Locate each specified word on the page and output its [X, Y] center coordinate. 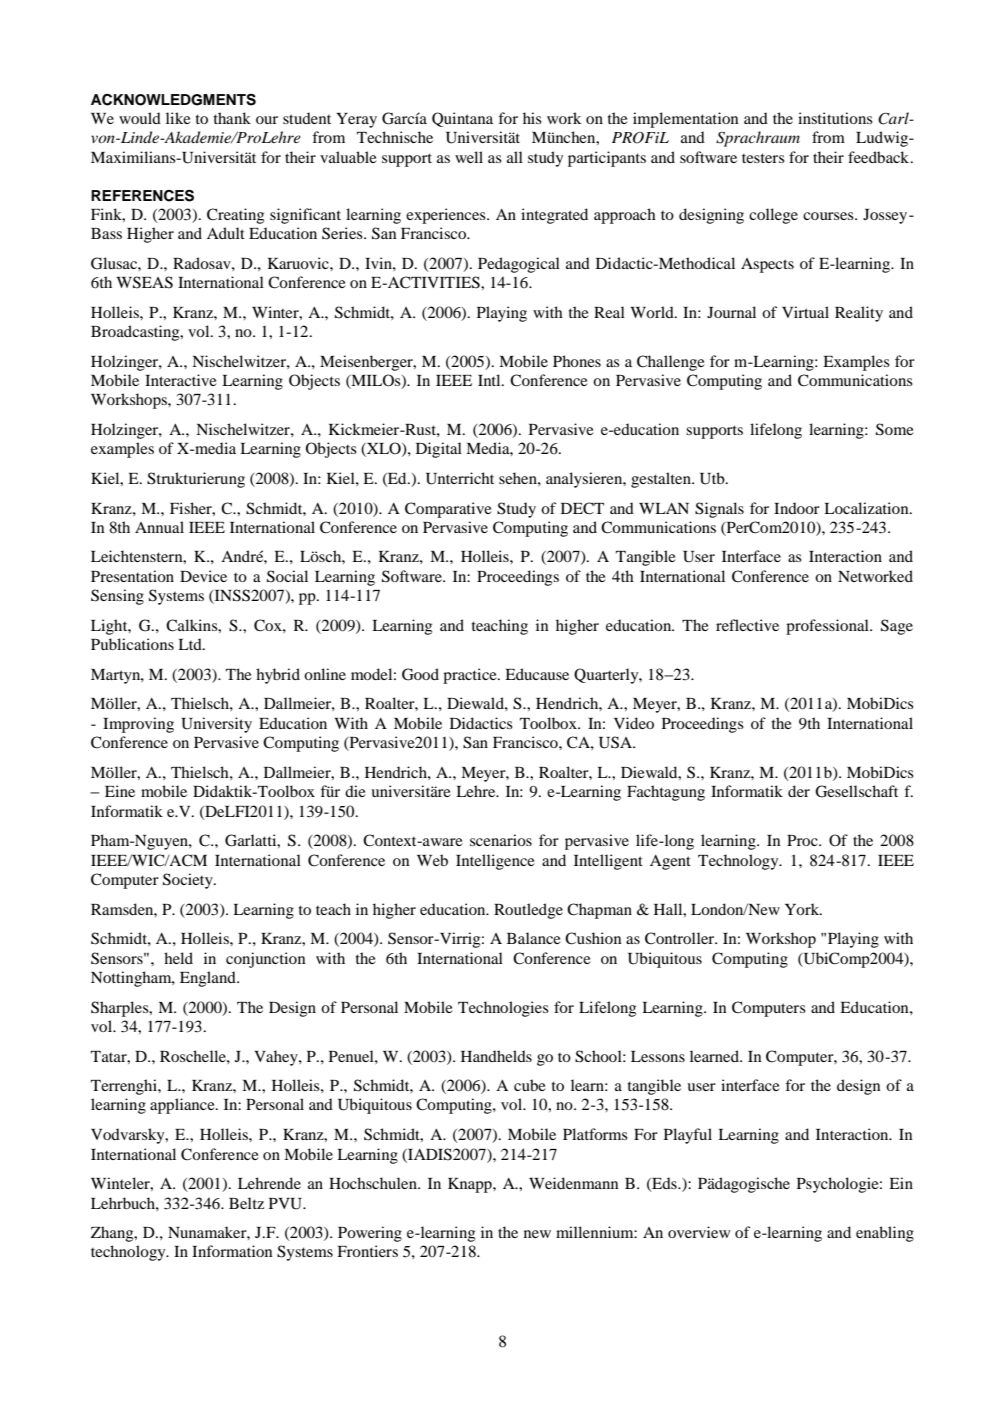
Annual [159, 527]
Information [232, 1251]
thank [232, 118]
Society [189, 881]
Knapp [471, 1185]
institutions [835, 118]
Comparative [448, 510]
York [803, 909]
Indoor [797, 508]
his [532, 118]
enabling [885, 1234]
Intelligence [495, 862]
